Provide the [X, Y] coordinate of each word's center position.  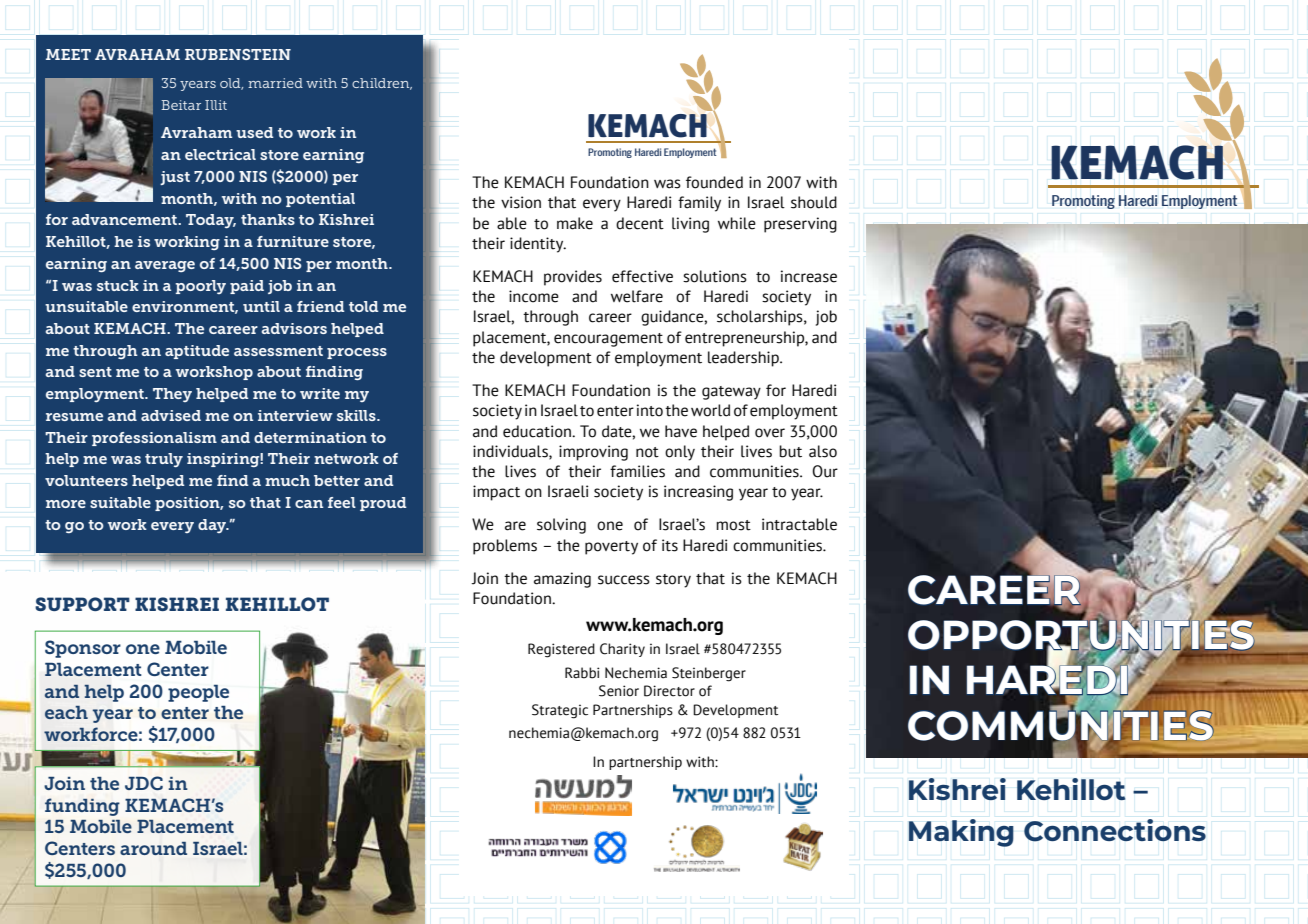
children [382, 84]
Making [961, 833]
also [823, 451]
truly [164, 460]
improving [593, 453]
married [275, 83]
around [153, 848]
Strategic [560, 711]
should [814, 202]
